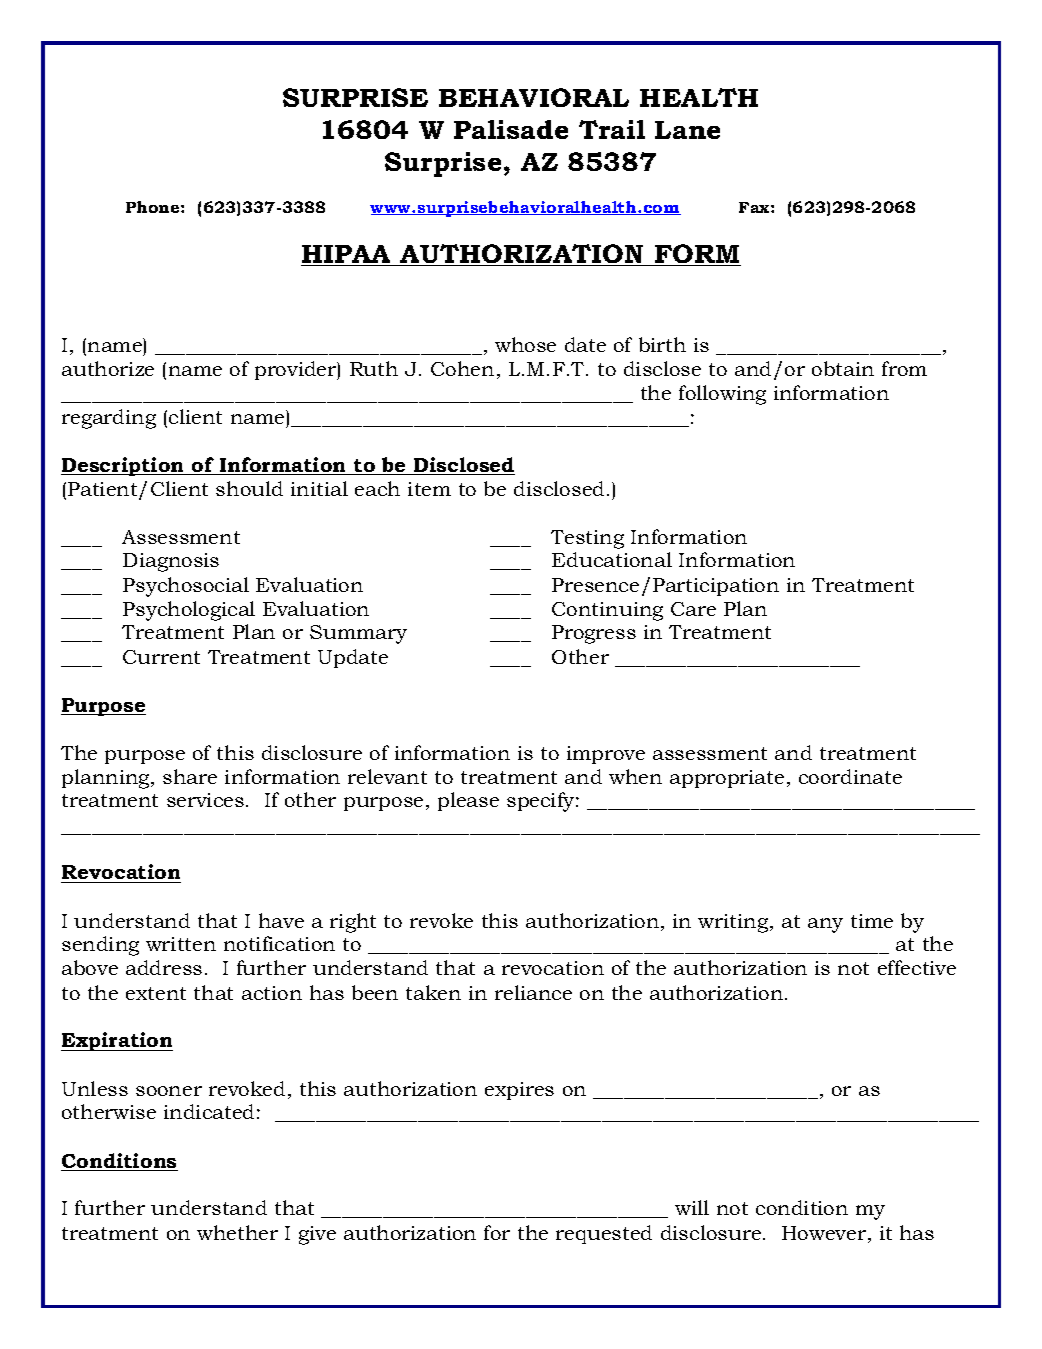 The height and width of the image is (1349, 1042). I want to click on Care, so click(693, 609).
